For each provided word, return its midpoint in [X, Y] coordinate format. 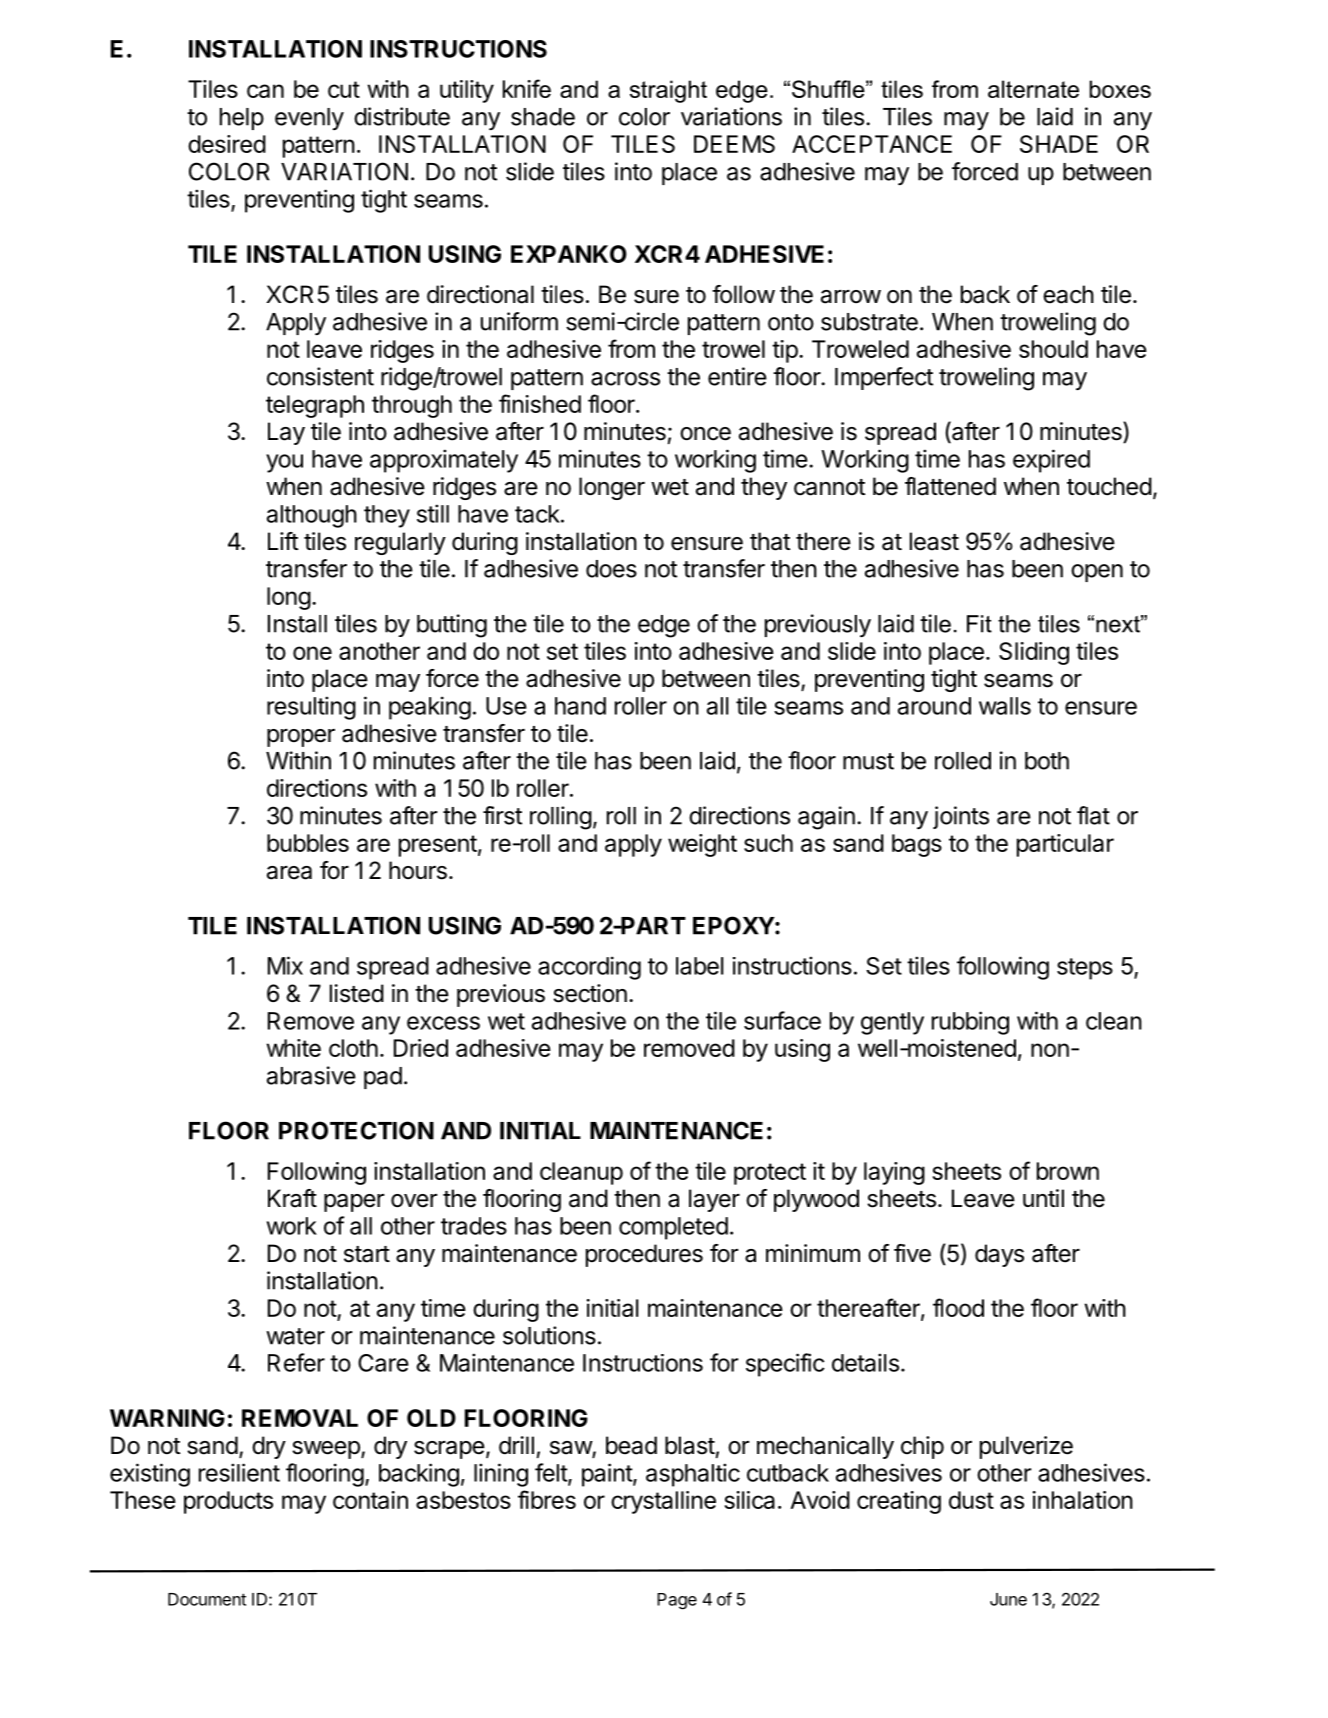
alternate [1033, 89]
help [242, 119]
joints [961, 817]
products [228, 1502]
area [289, 873]
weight [702, 845]
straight [668, 91]
